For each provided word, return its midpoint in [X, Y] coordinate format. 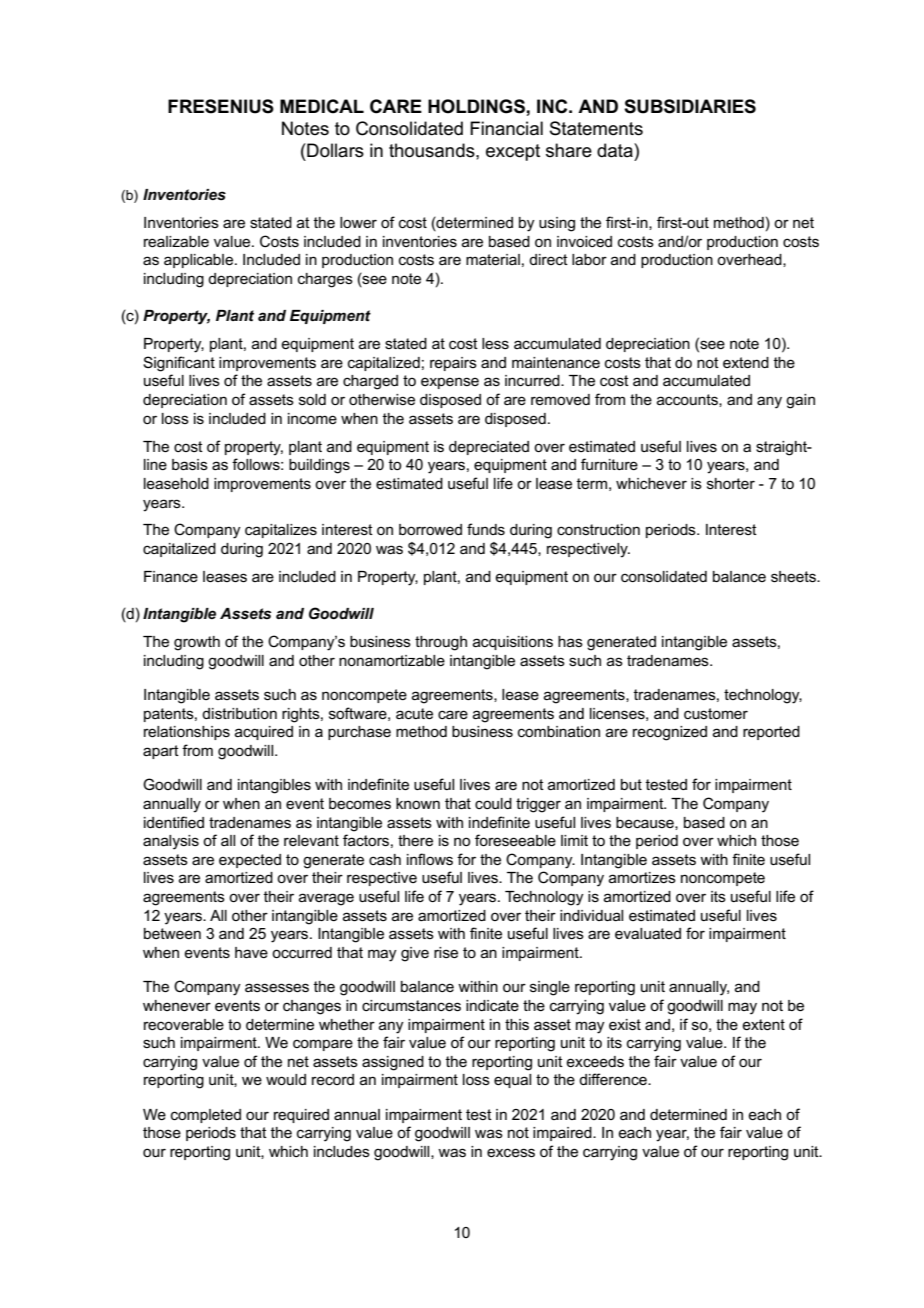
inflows [430, 859]
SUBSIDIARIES [690, 106]
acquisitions [513, 643]
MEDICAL [322, 106]
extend [746, 362]
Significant [179, 364]
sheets [794, 576]
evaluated [648, 933]
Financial [506, 128]
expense [450, 383]
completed [206, 1116]
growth [197, 643]
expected [250, 861]
